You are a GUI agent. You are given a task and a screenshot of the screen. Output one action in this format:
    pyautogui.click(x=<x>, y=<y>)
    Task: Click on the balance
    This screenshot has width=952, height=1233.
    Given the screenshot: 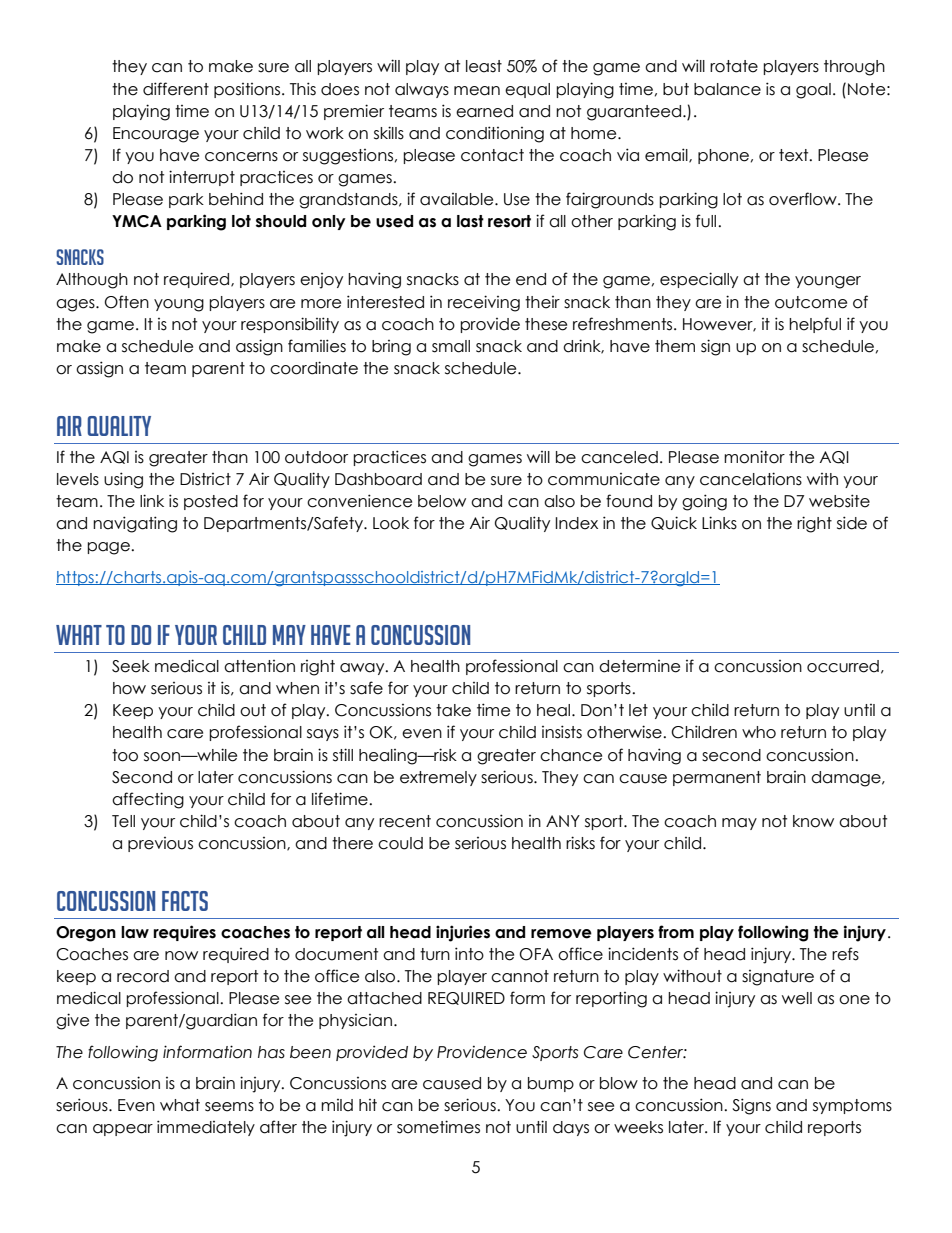 What is the action you would take?
    pyautogui.click(x=727, y=89)
